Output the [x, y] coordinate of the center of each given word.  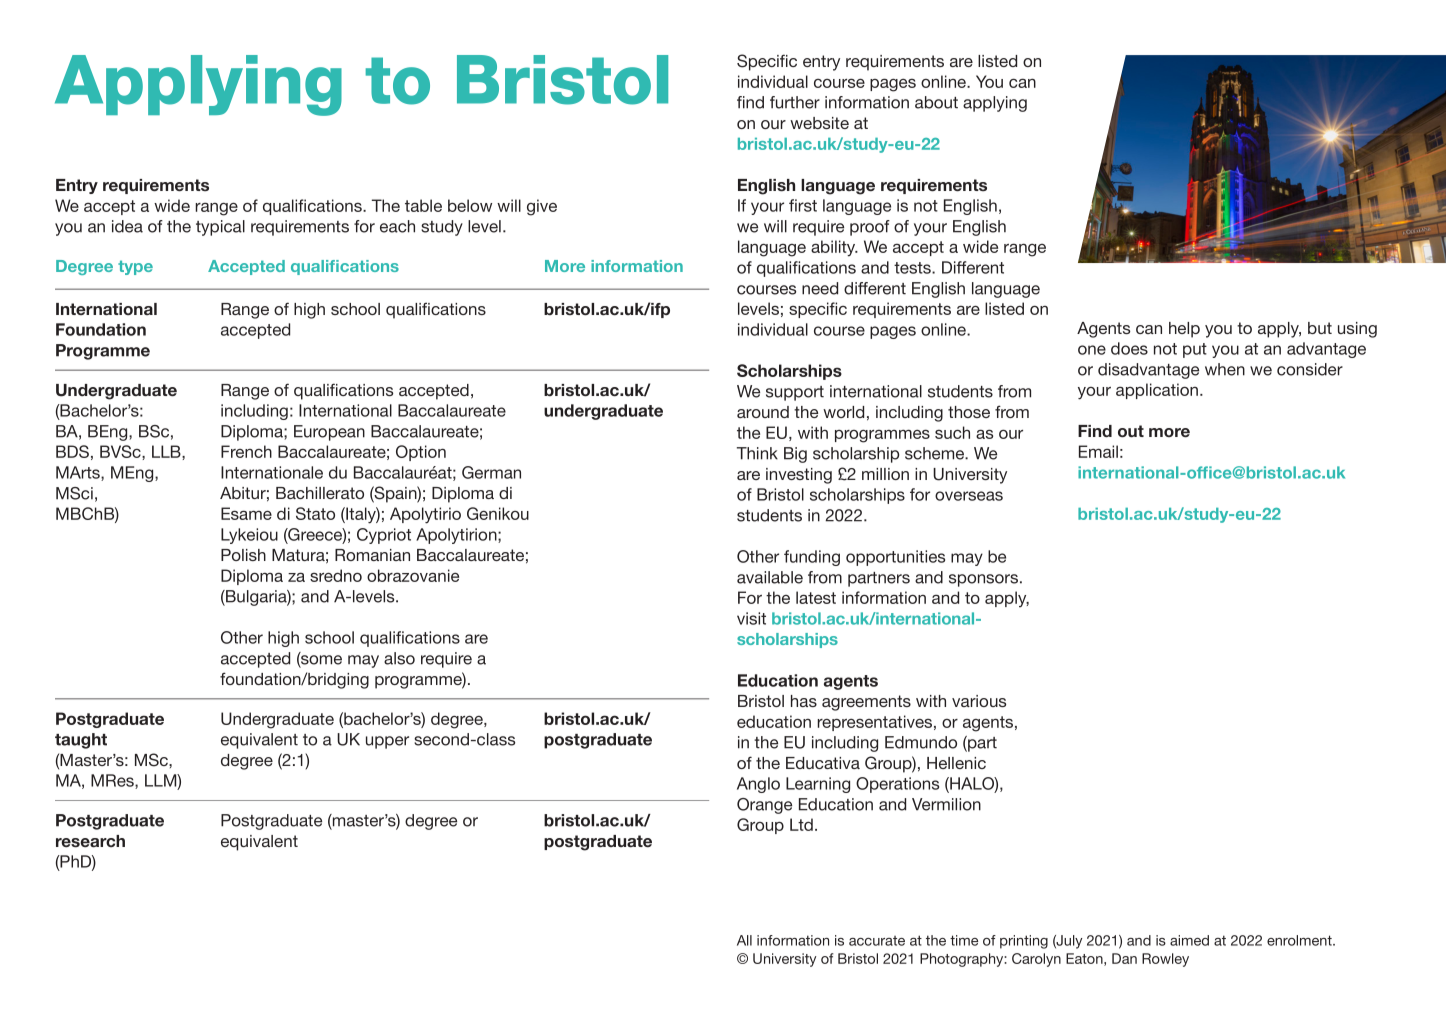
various [979, 701]
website [819, 123]
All [744, 940]
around [763, 412]
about [936, 102]
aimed [1189, 940]
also [399, 658]
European [329, 433]
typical [220, 228]
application [1158, 391]
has [804, 701]
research [90, 841]
